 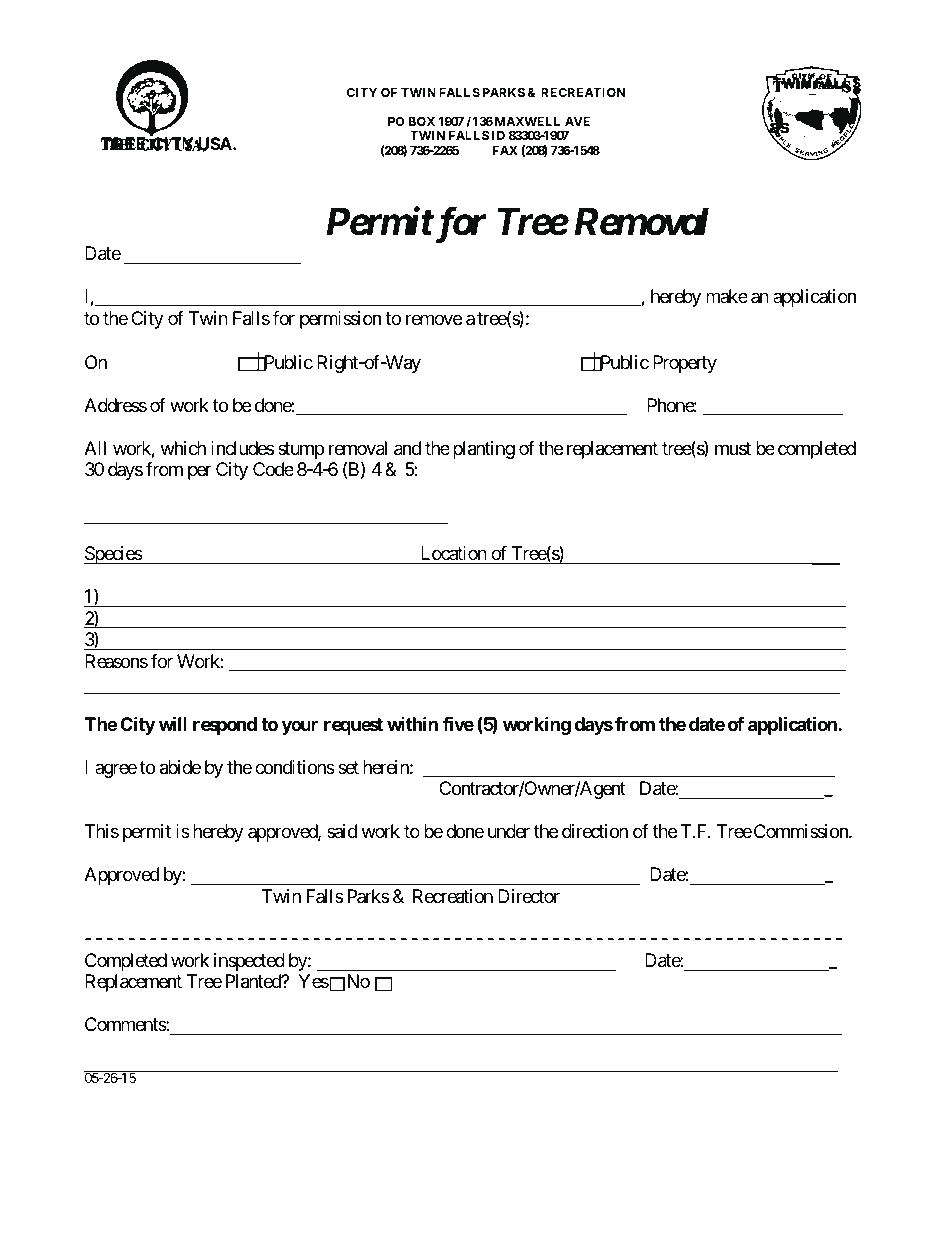 I want to click on within, so click(x=412, y=723).
